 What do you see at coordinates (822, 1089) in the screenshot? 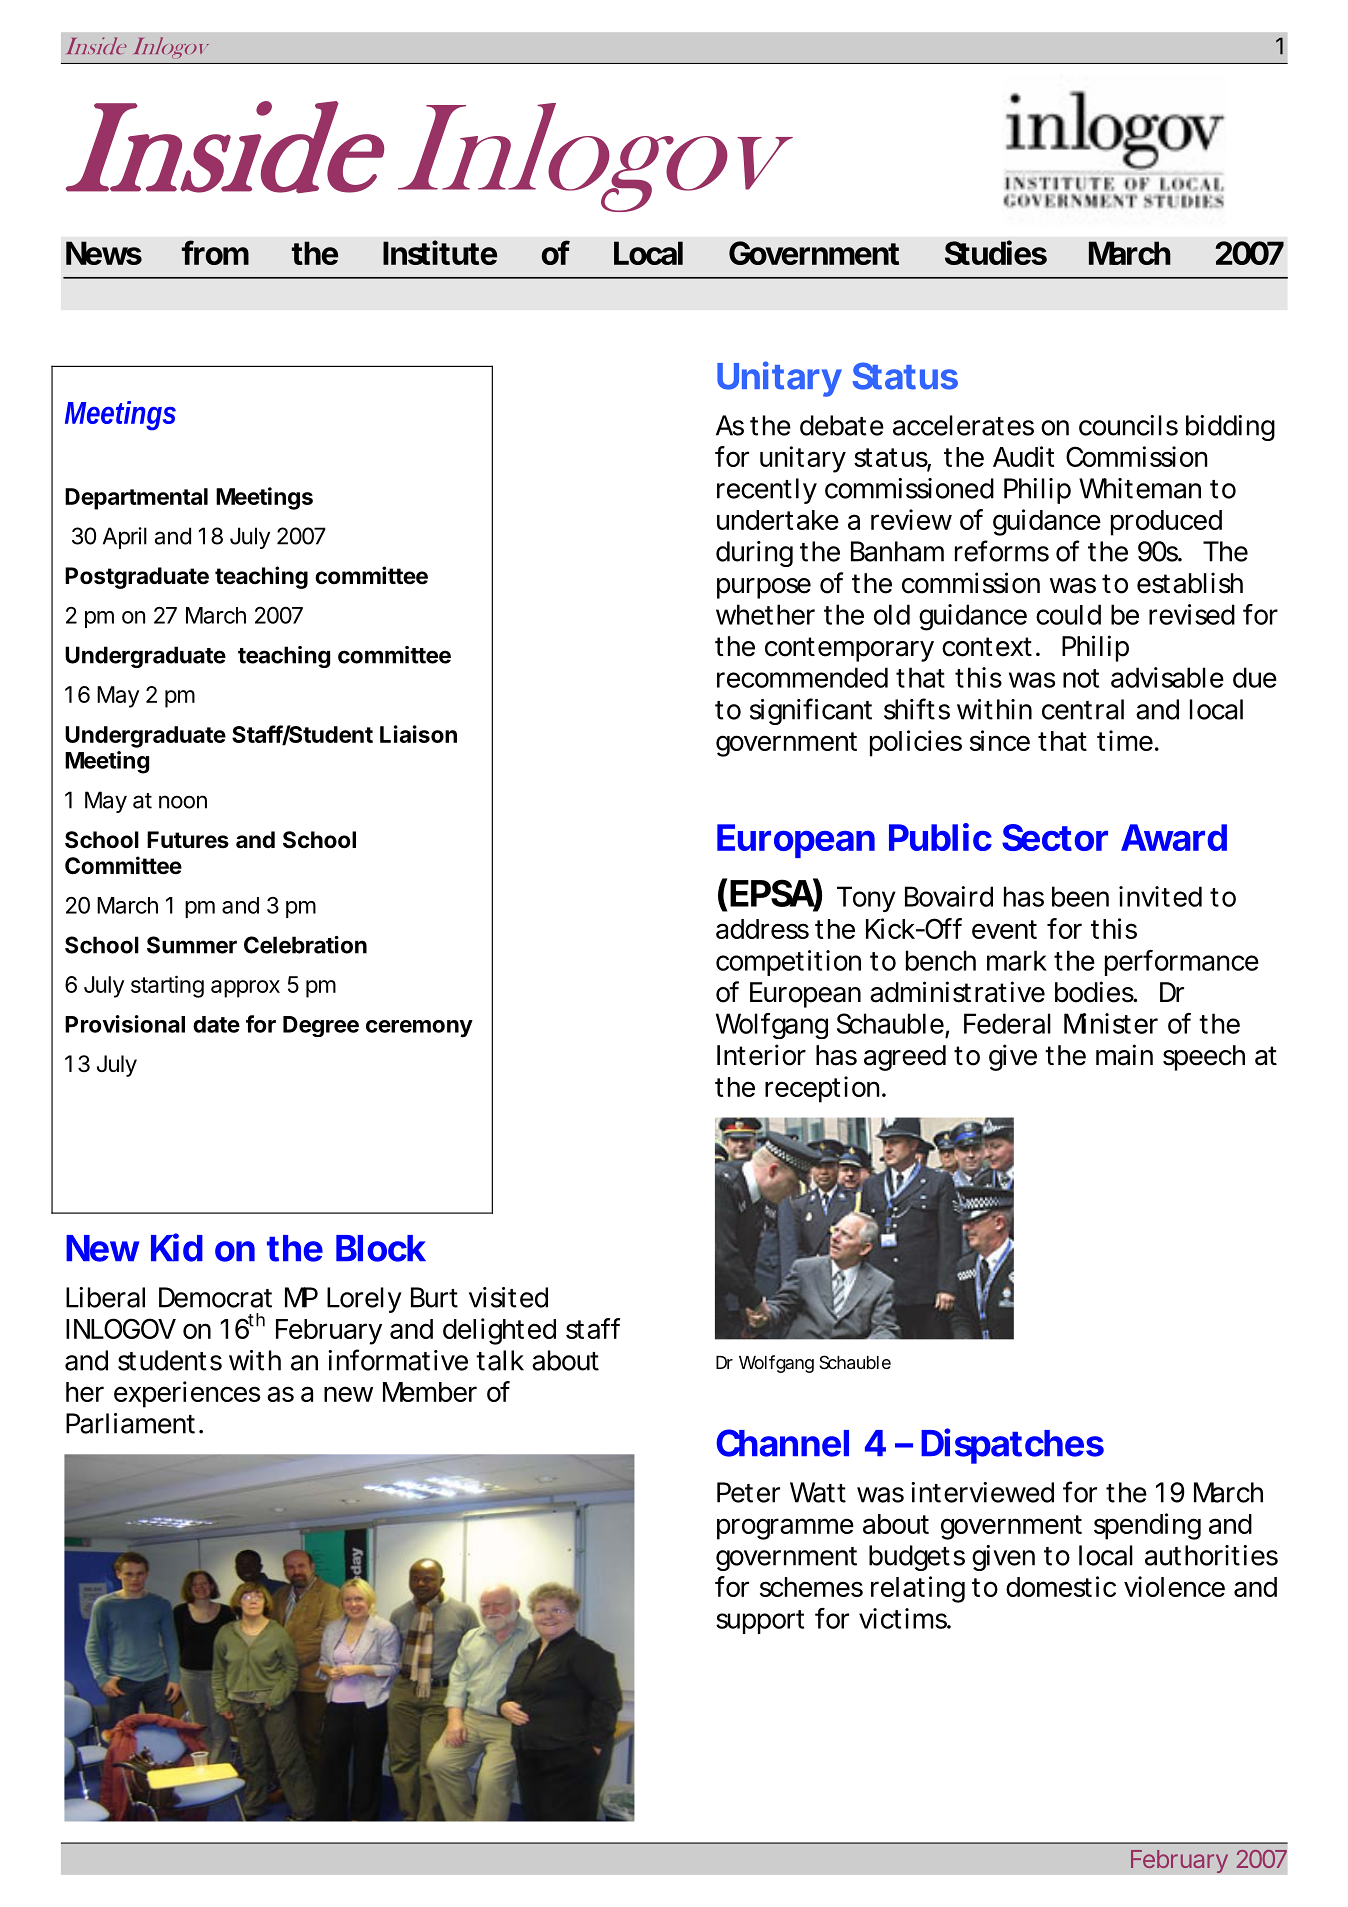
I see `reception` at bounding box center [822, 1089].
